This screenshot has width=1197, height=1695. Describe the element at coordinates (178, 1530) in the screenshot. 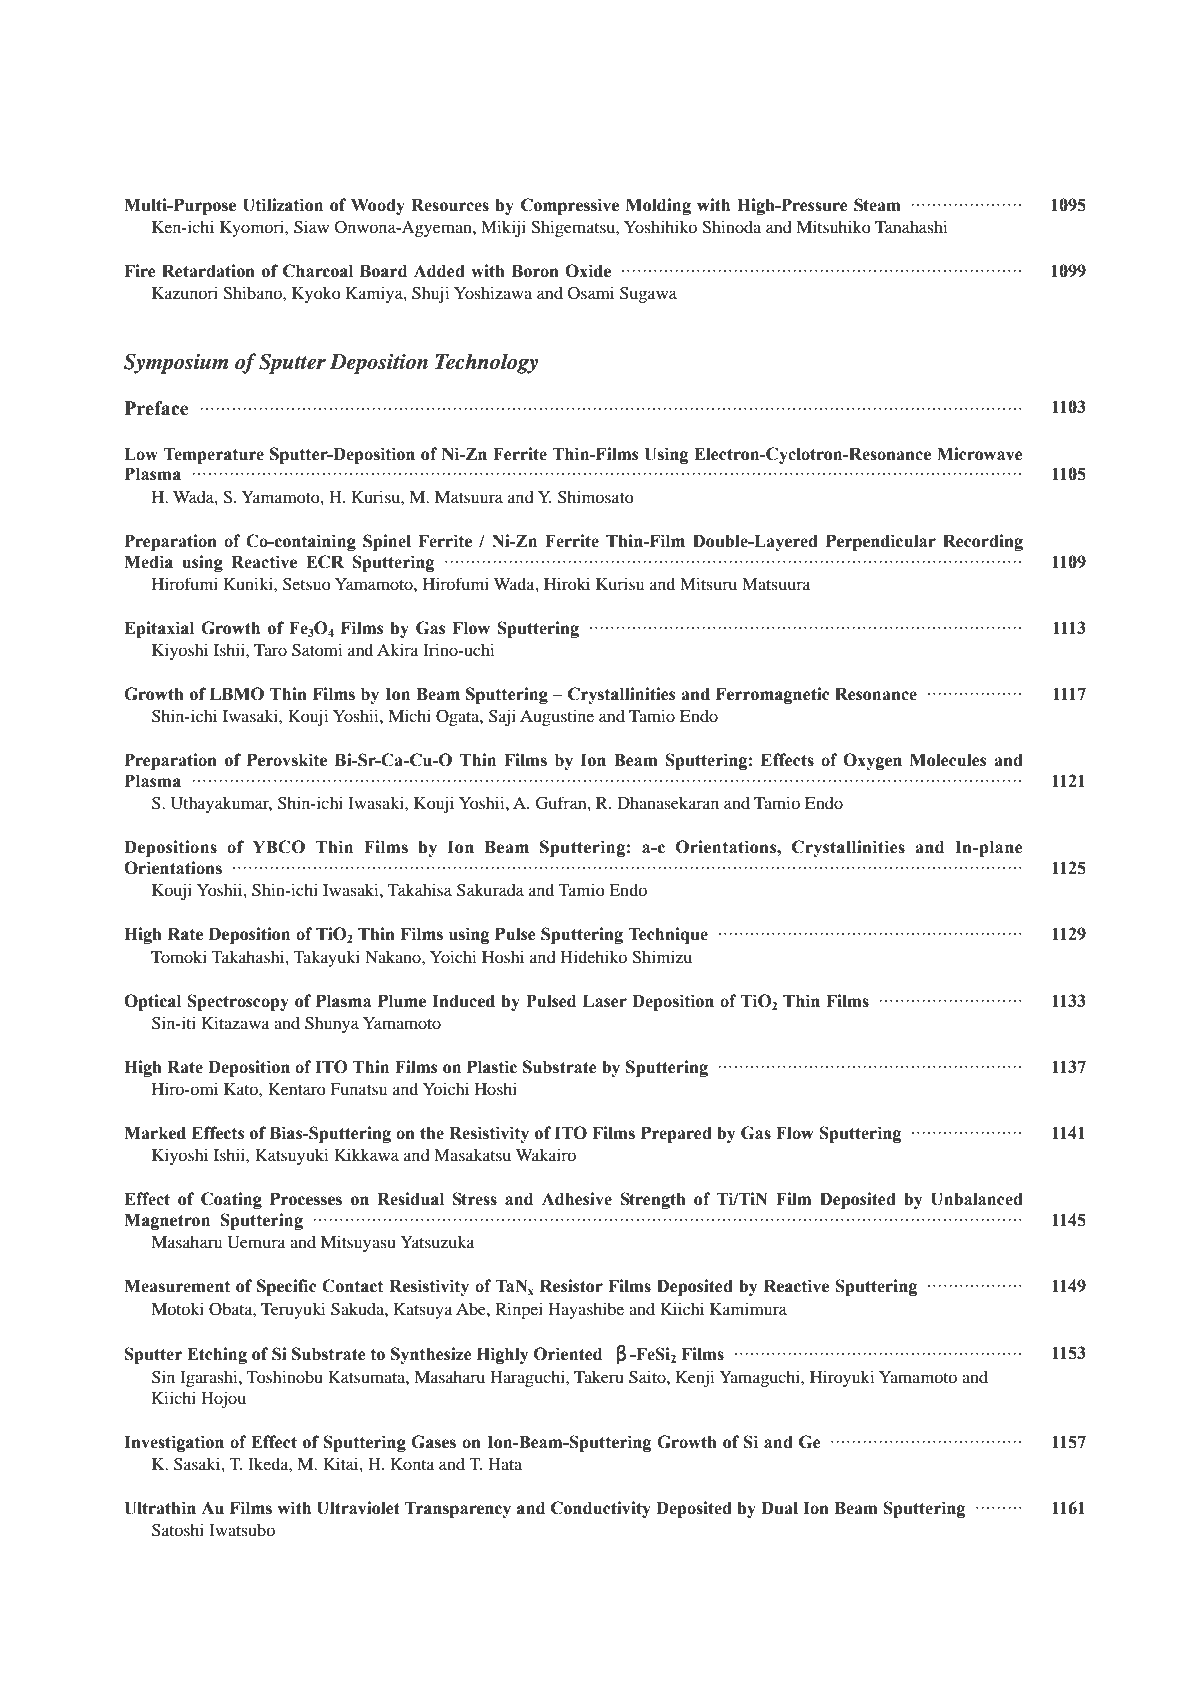

I see `Satoshi` at that location.
